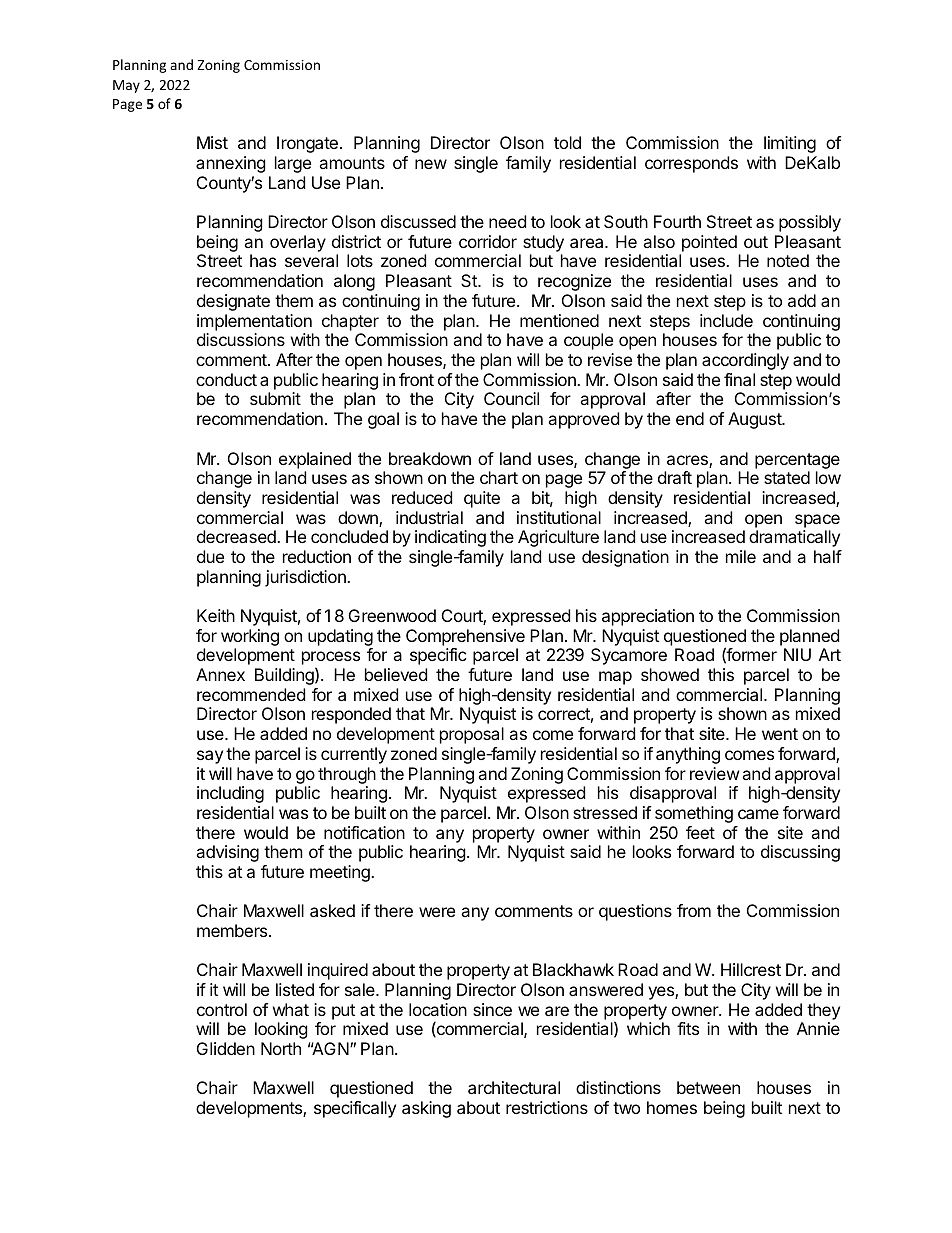 Image resolution: width=952 pixels, height=1233 pixels. I want to click on say, so click(210, 757).
